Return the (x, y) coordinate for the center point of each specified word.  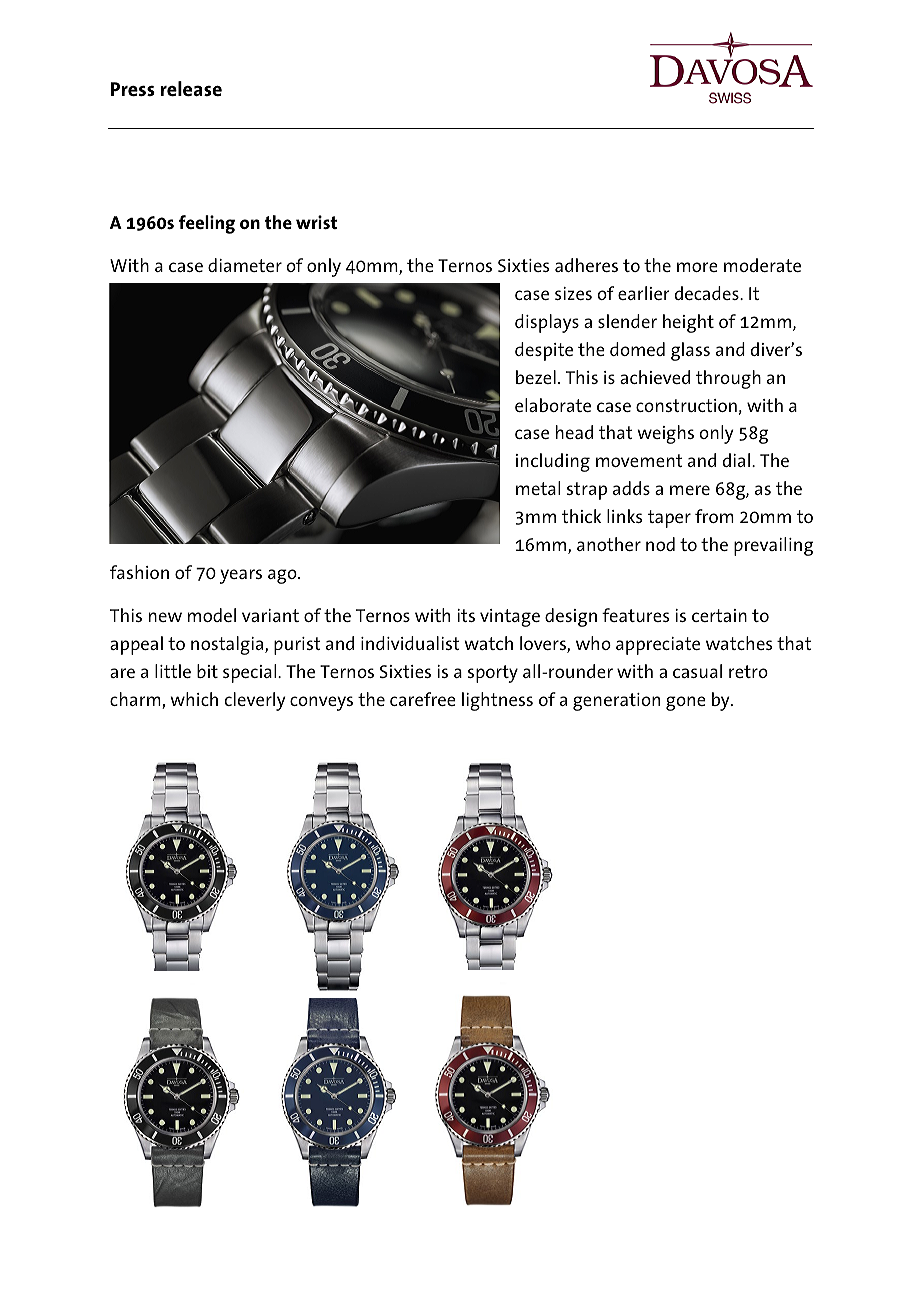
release (191, 88)
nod (660, 544)
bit (207, 671)
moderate (762, 265)
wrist (316, 222)
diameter (245, 265)
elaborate (553, 405)
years (241, 576)
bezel (536, 377)
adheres (586, 265)
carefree (423, 699)
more (697, 267)
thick (581, 516)
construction (686, 405)
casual (697, 671)
